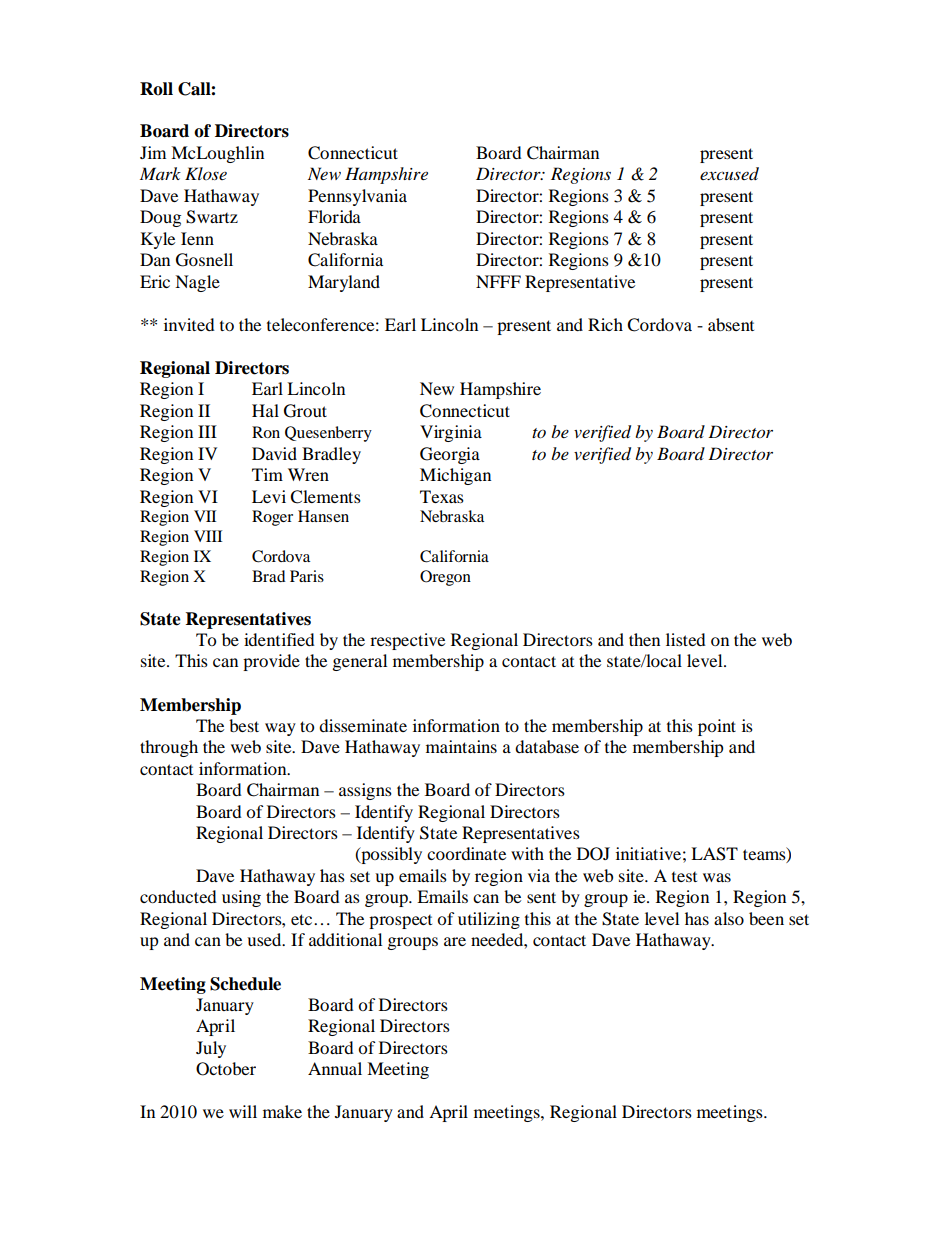 The height and width of the screenshot is (1233, 952). I want to click on Pennsylvania, so click(357, 197).
